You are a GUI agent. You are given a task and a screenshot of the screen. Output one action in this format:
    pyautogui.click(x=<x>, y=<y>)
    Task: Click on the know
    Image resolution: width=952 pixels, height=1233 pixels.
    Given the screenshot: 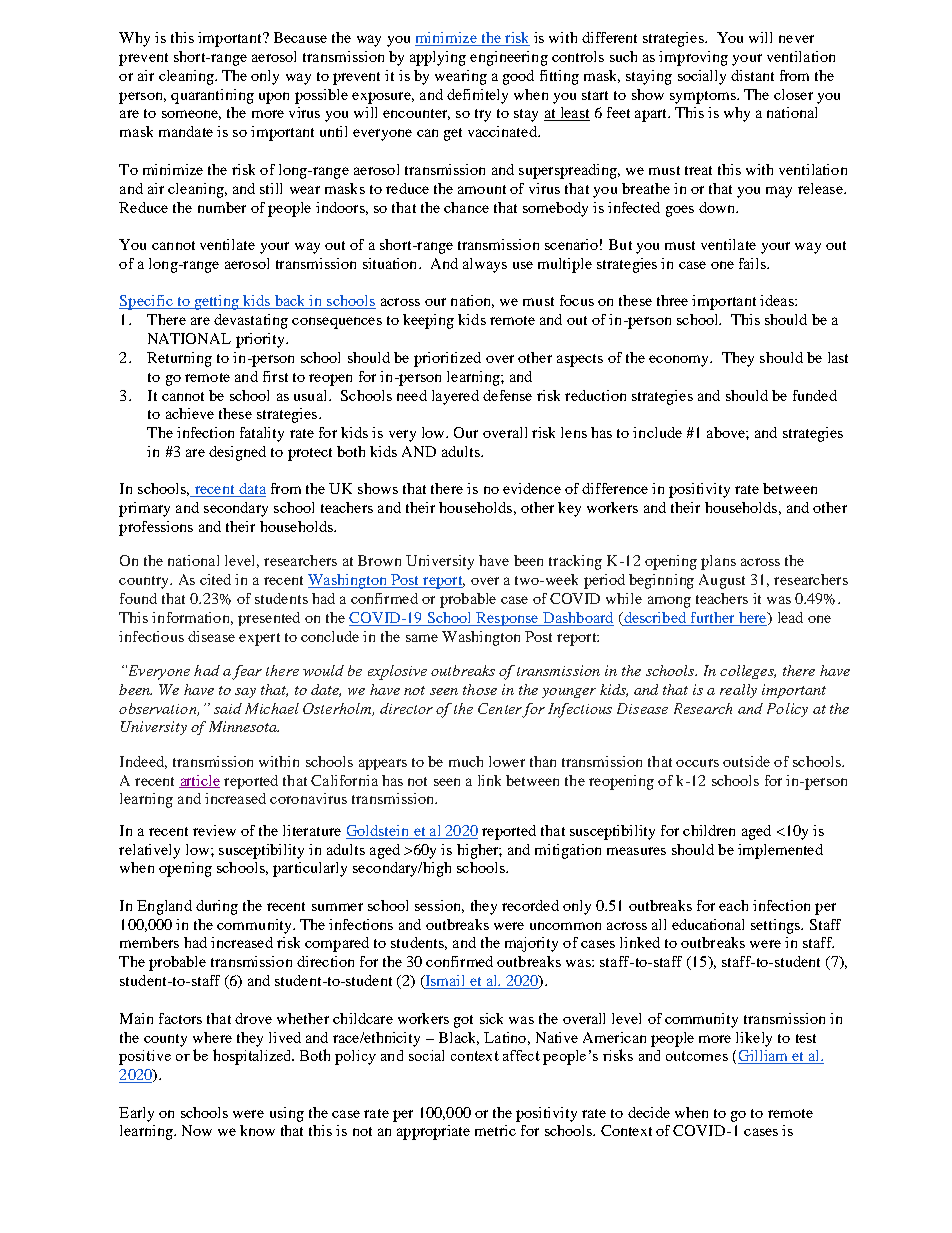 What is the action you would take?
    pyautogui.click(x=257, y=1130)
